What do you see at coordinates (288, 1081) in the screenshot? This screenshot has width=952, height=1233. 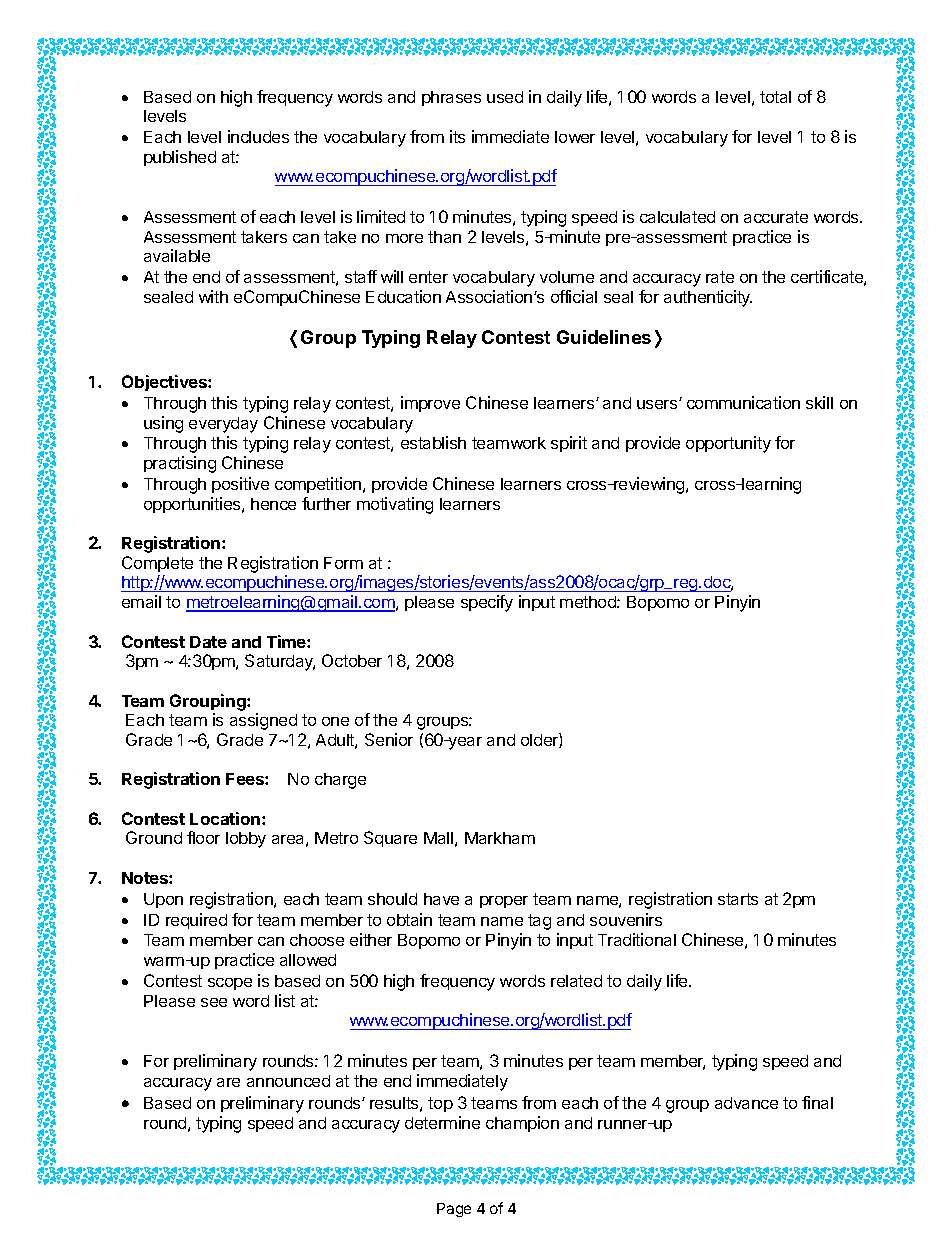 I see `announced` at bounding box center [288, 1081].
